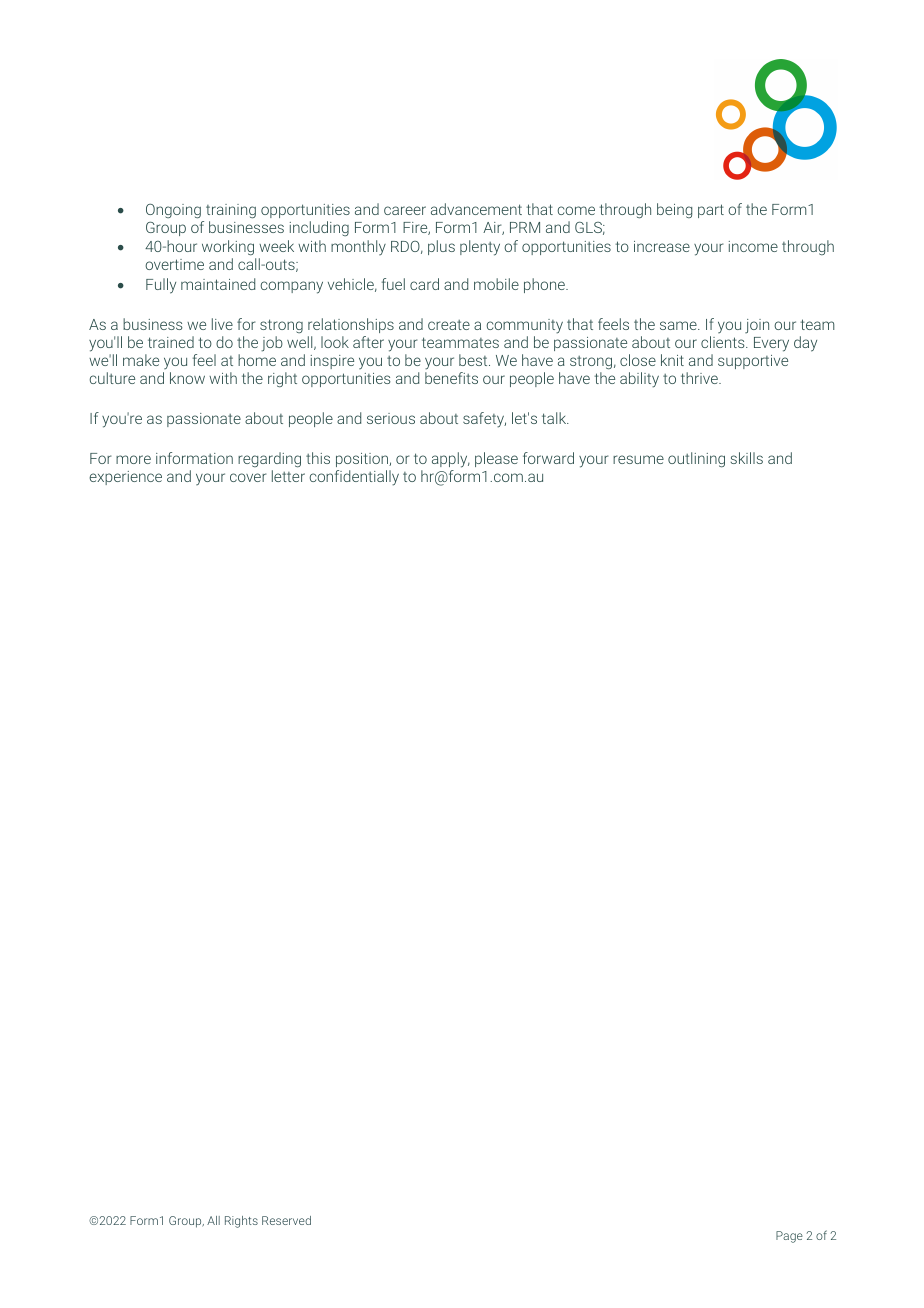 The image size is (924, 1308). I want to click on plus, so click(441, 247).
